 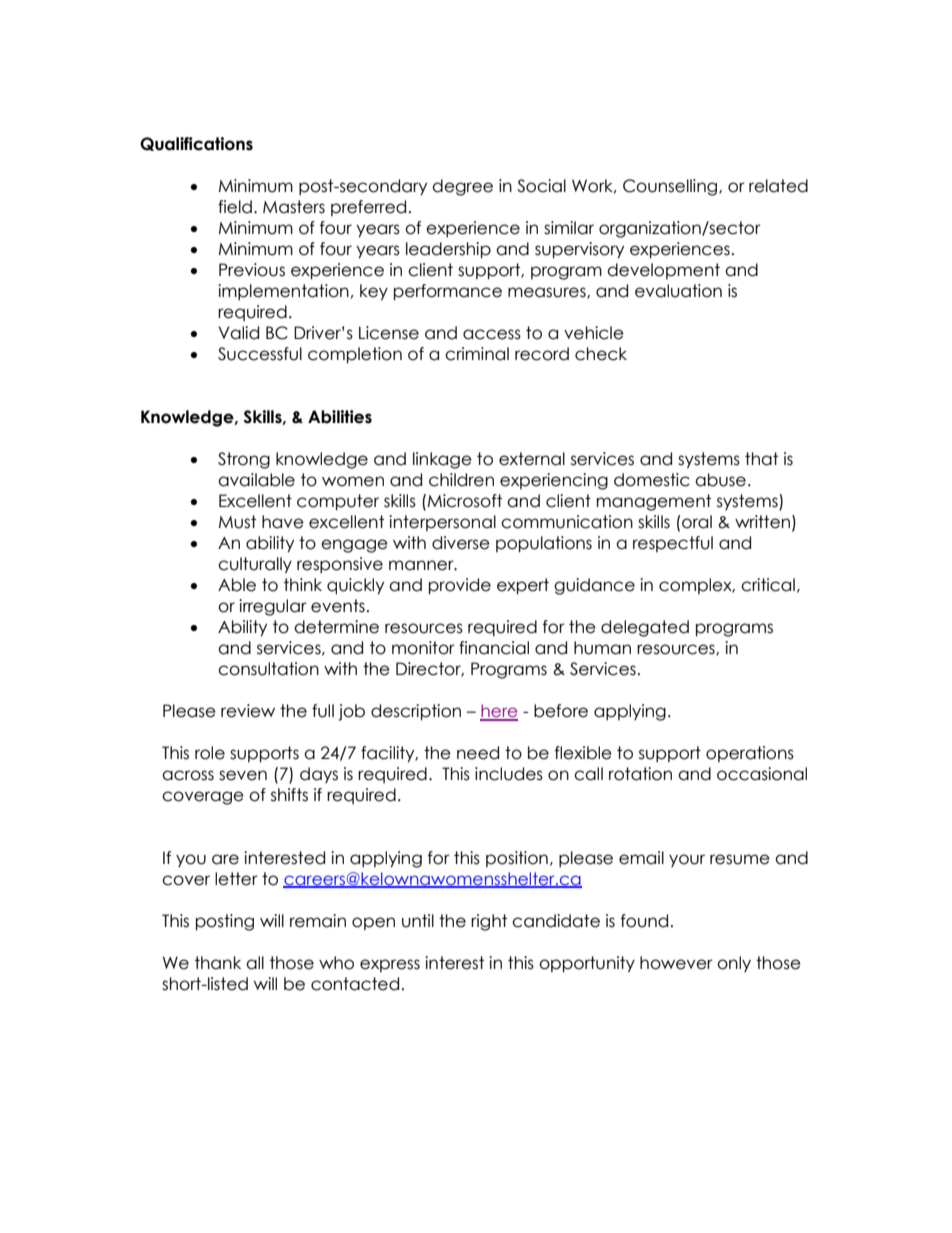 I want to click on operations, so click(x=750, y=754).
